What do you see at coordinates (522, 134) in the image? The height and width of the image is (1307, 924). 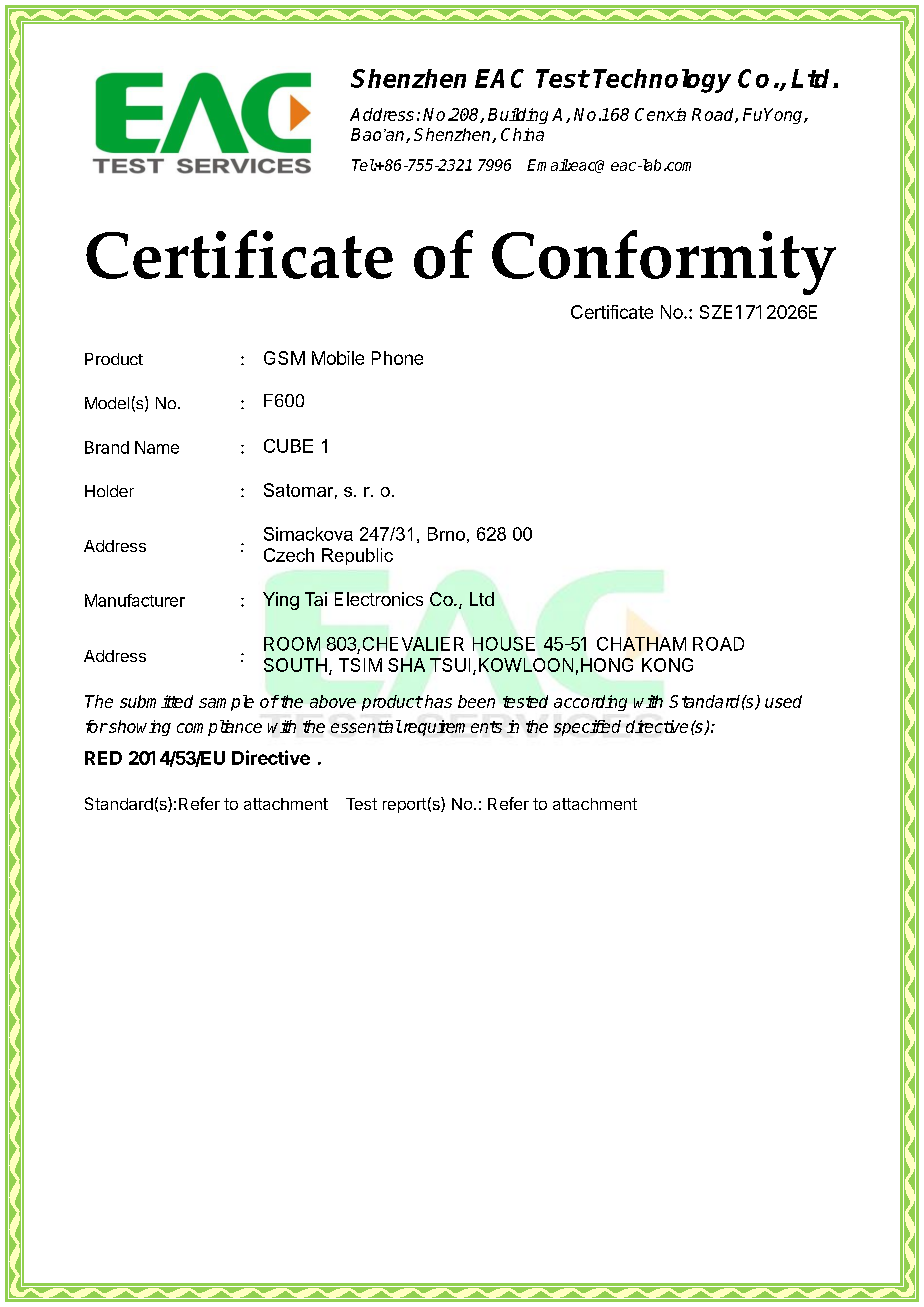 I see `China` at bounding box center [522, 134].
